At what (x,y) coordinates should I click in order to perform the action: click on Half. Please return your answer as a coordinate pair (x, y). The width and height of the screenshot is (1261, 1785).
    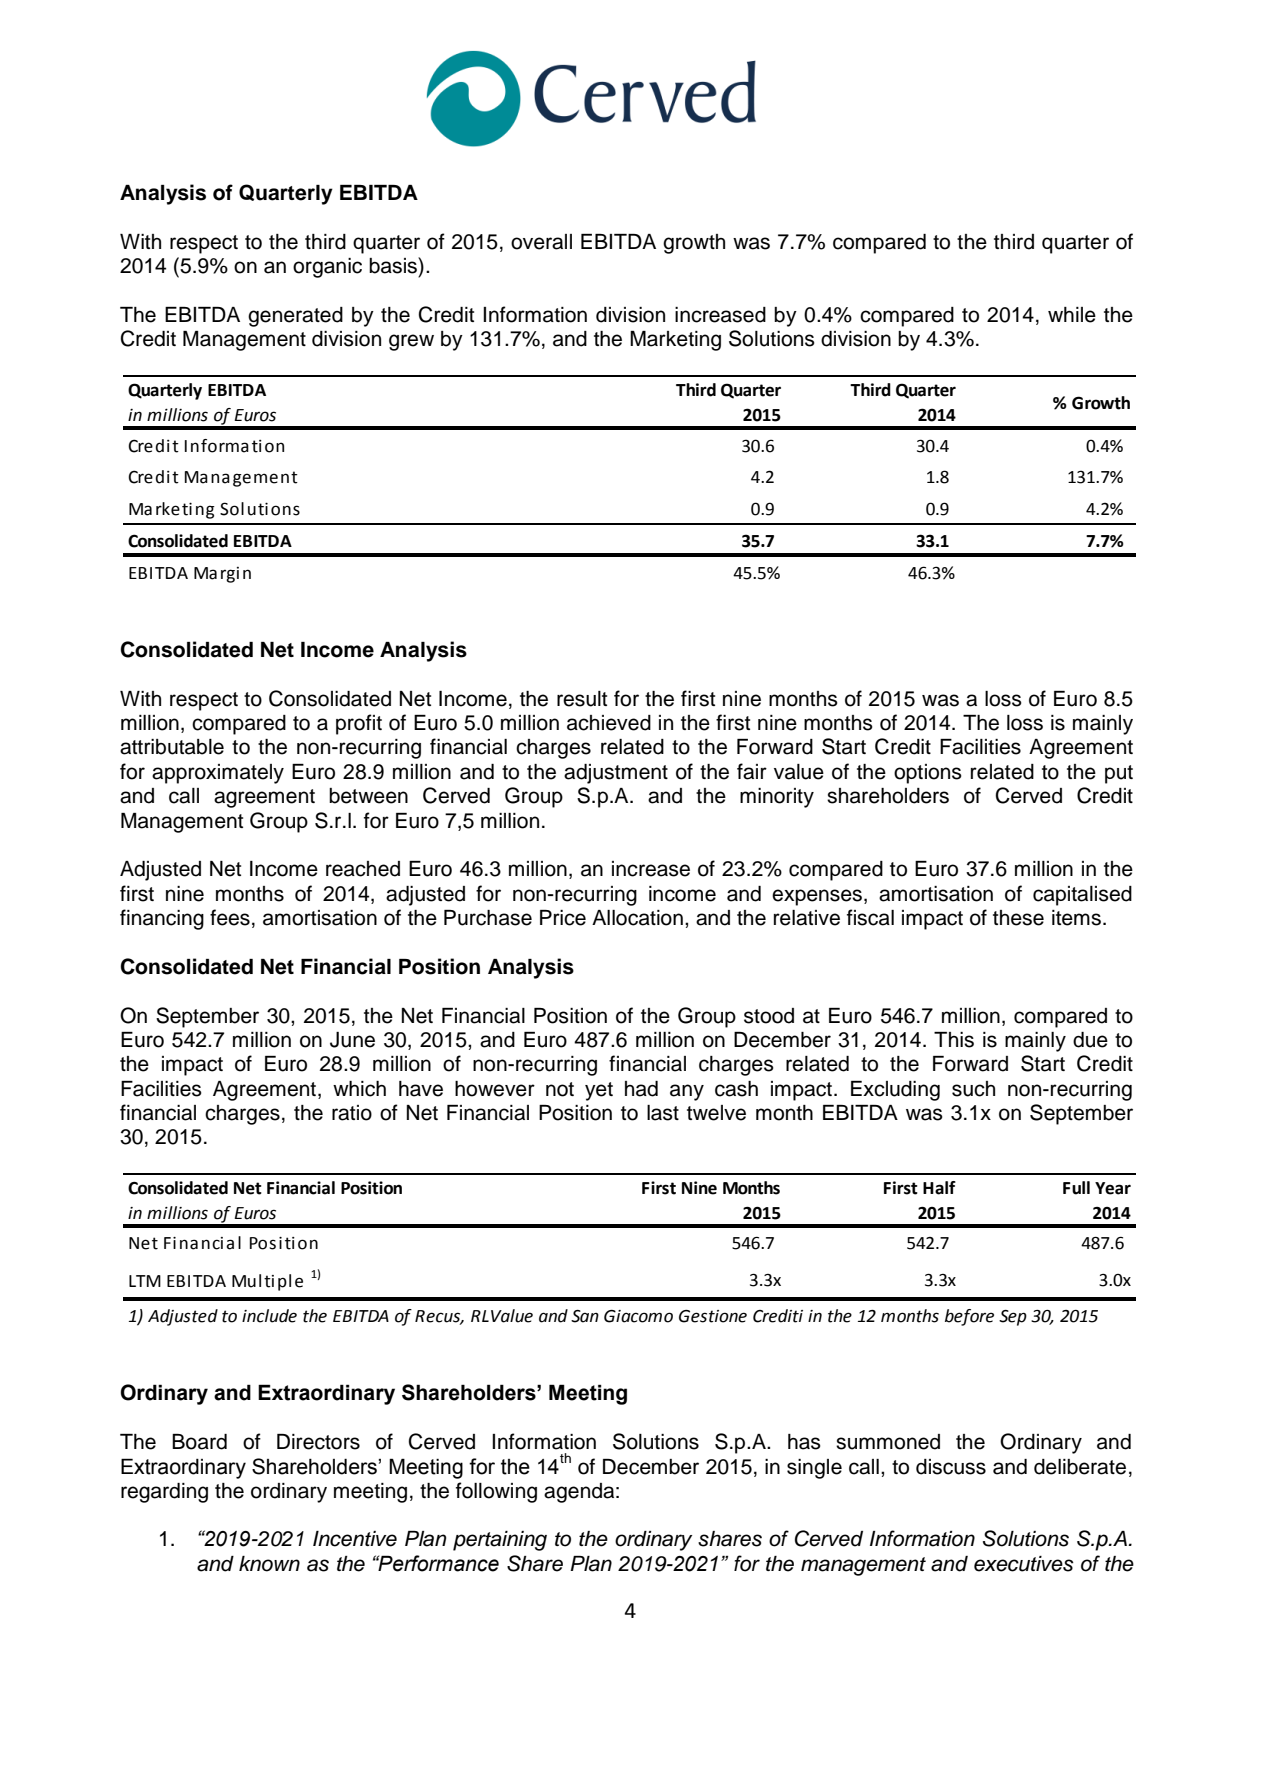
    Looking at the image, I should click on (939, 1188).
